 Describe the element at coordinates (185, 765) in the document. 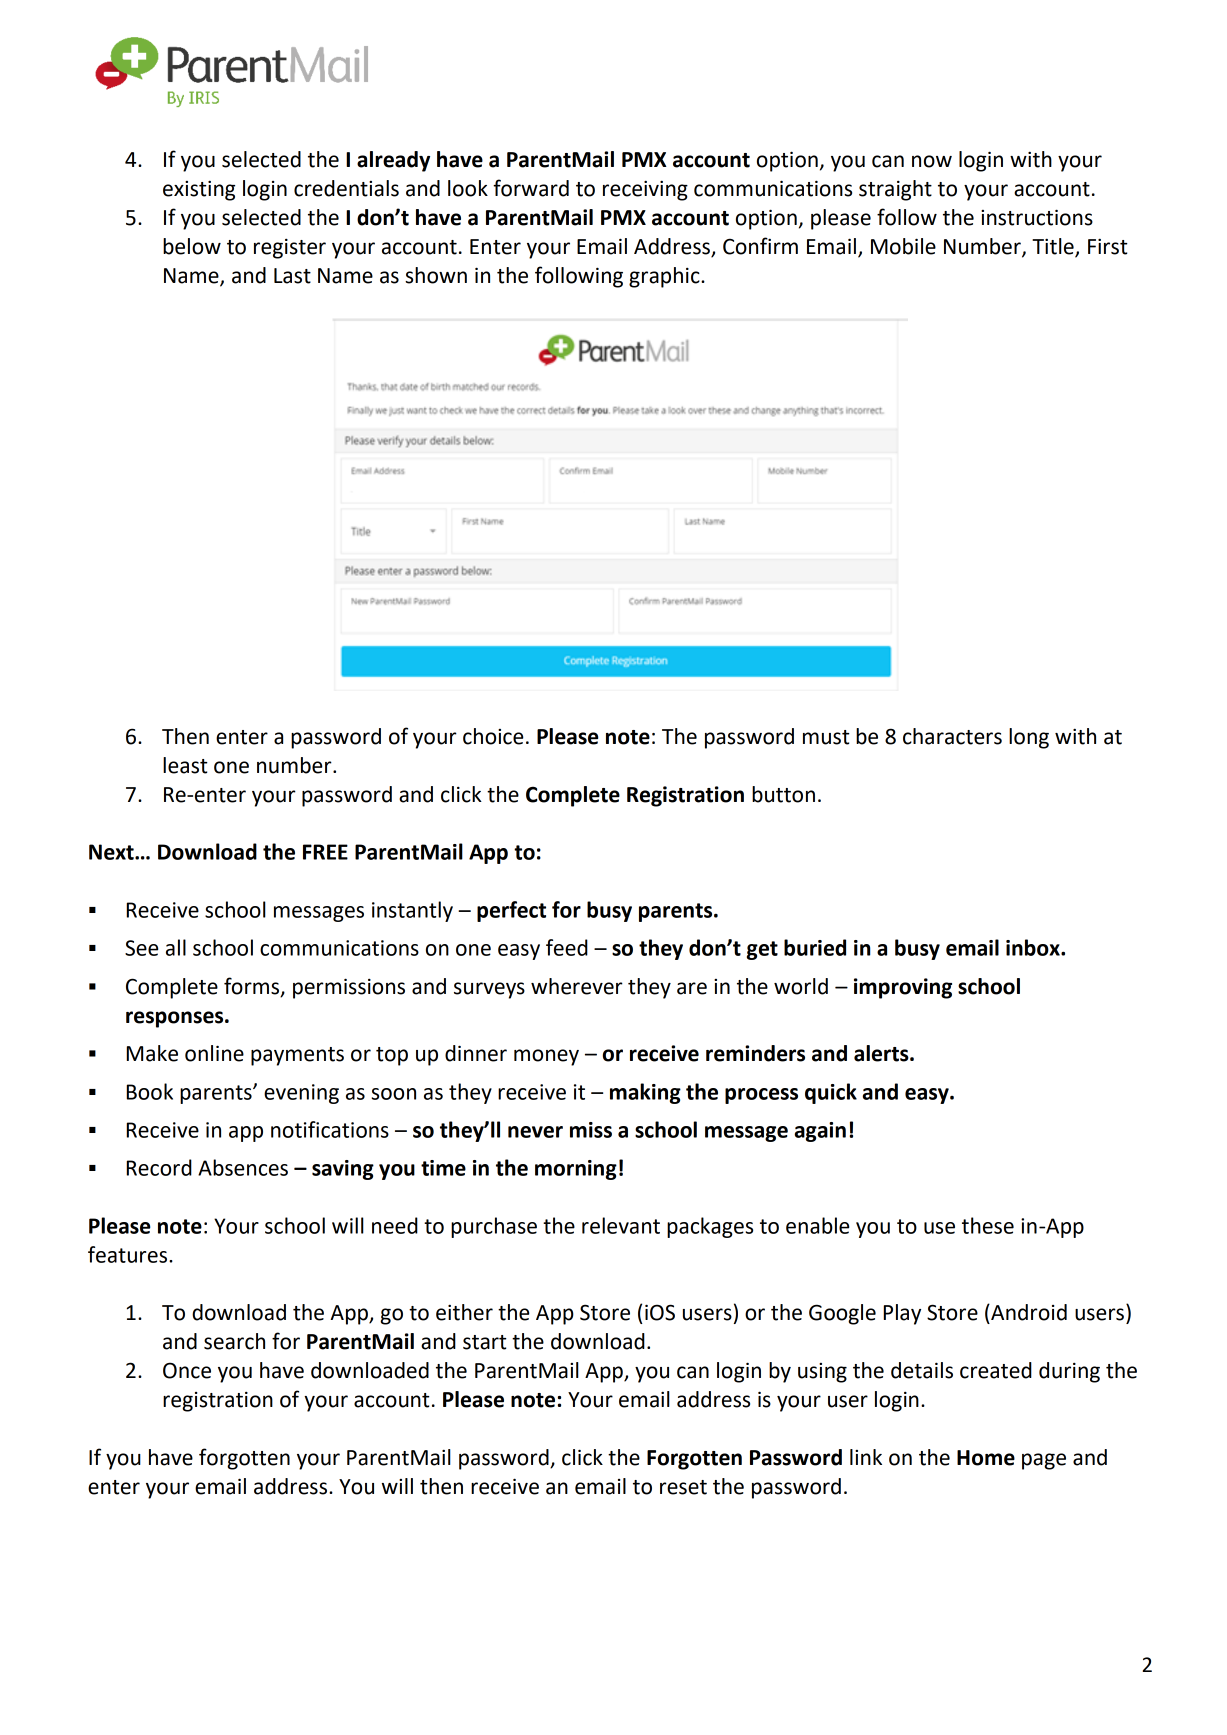

I see `least` at that location.
